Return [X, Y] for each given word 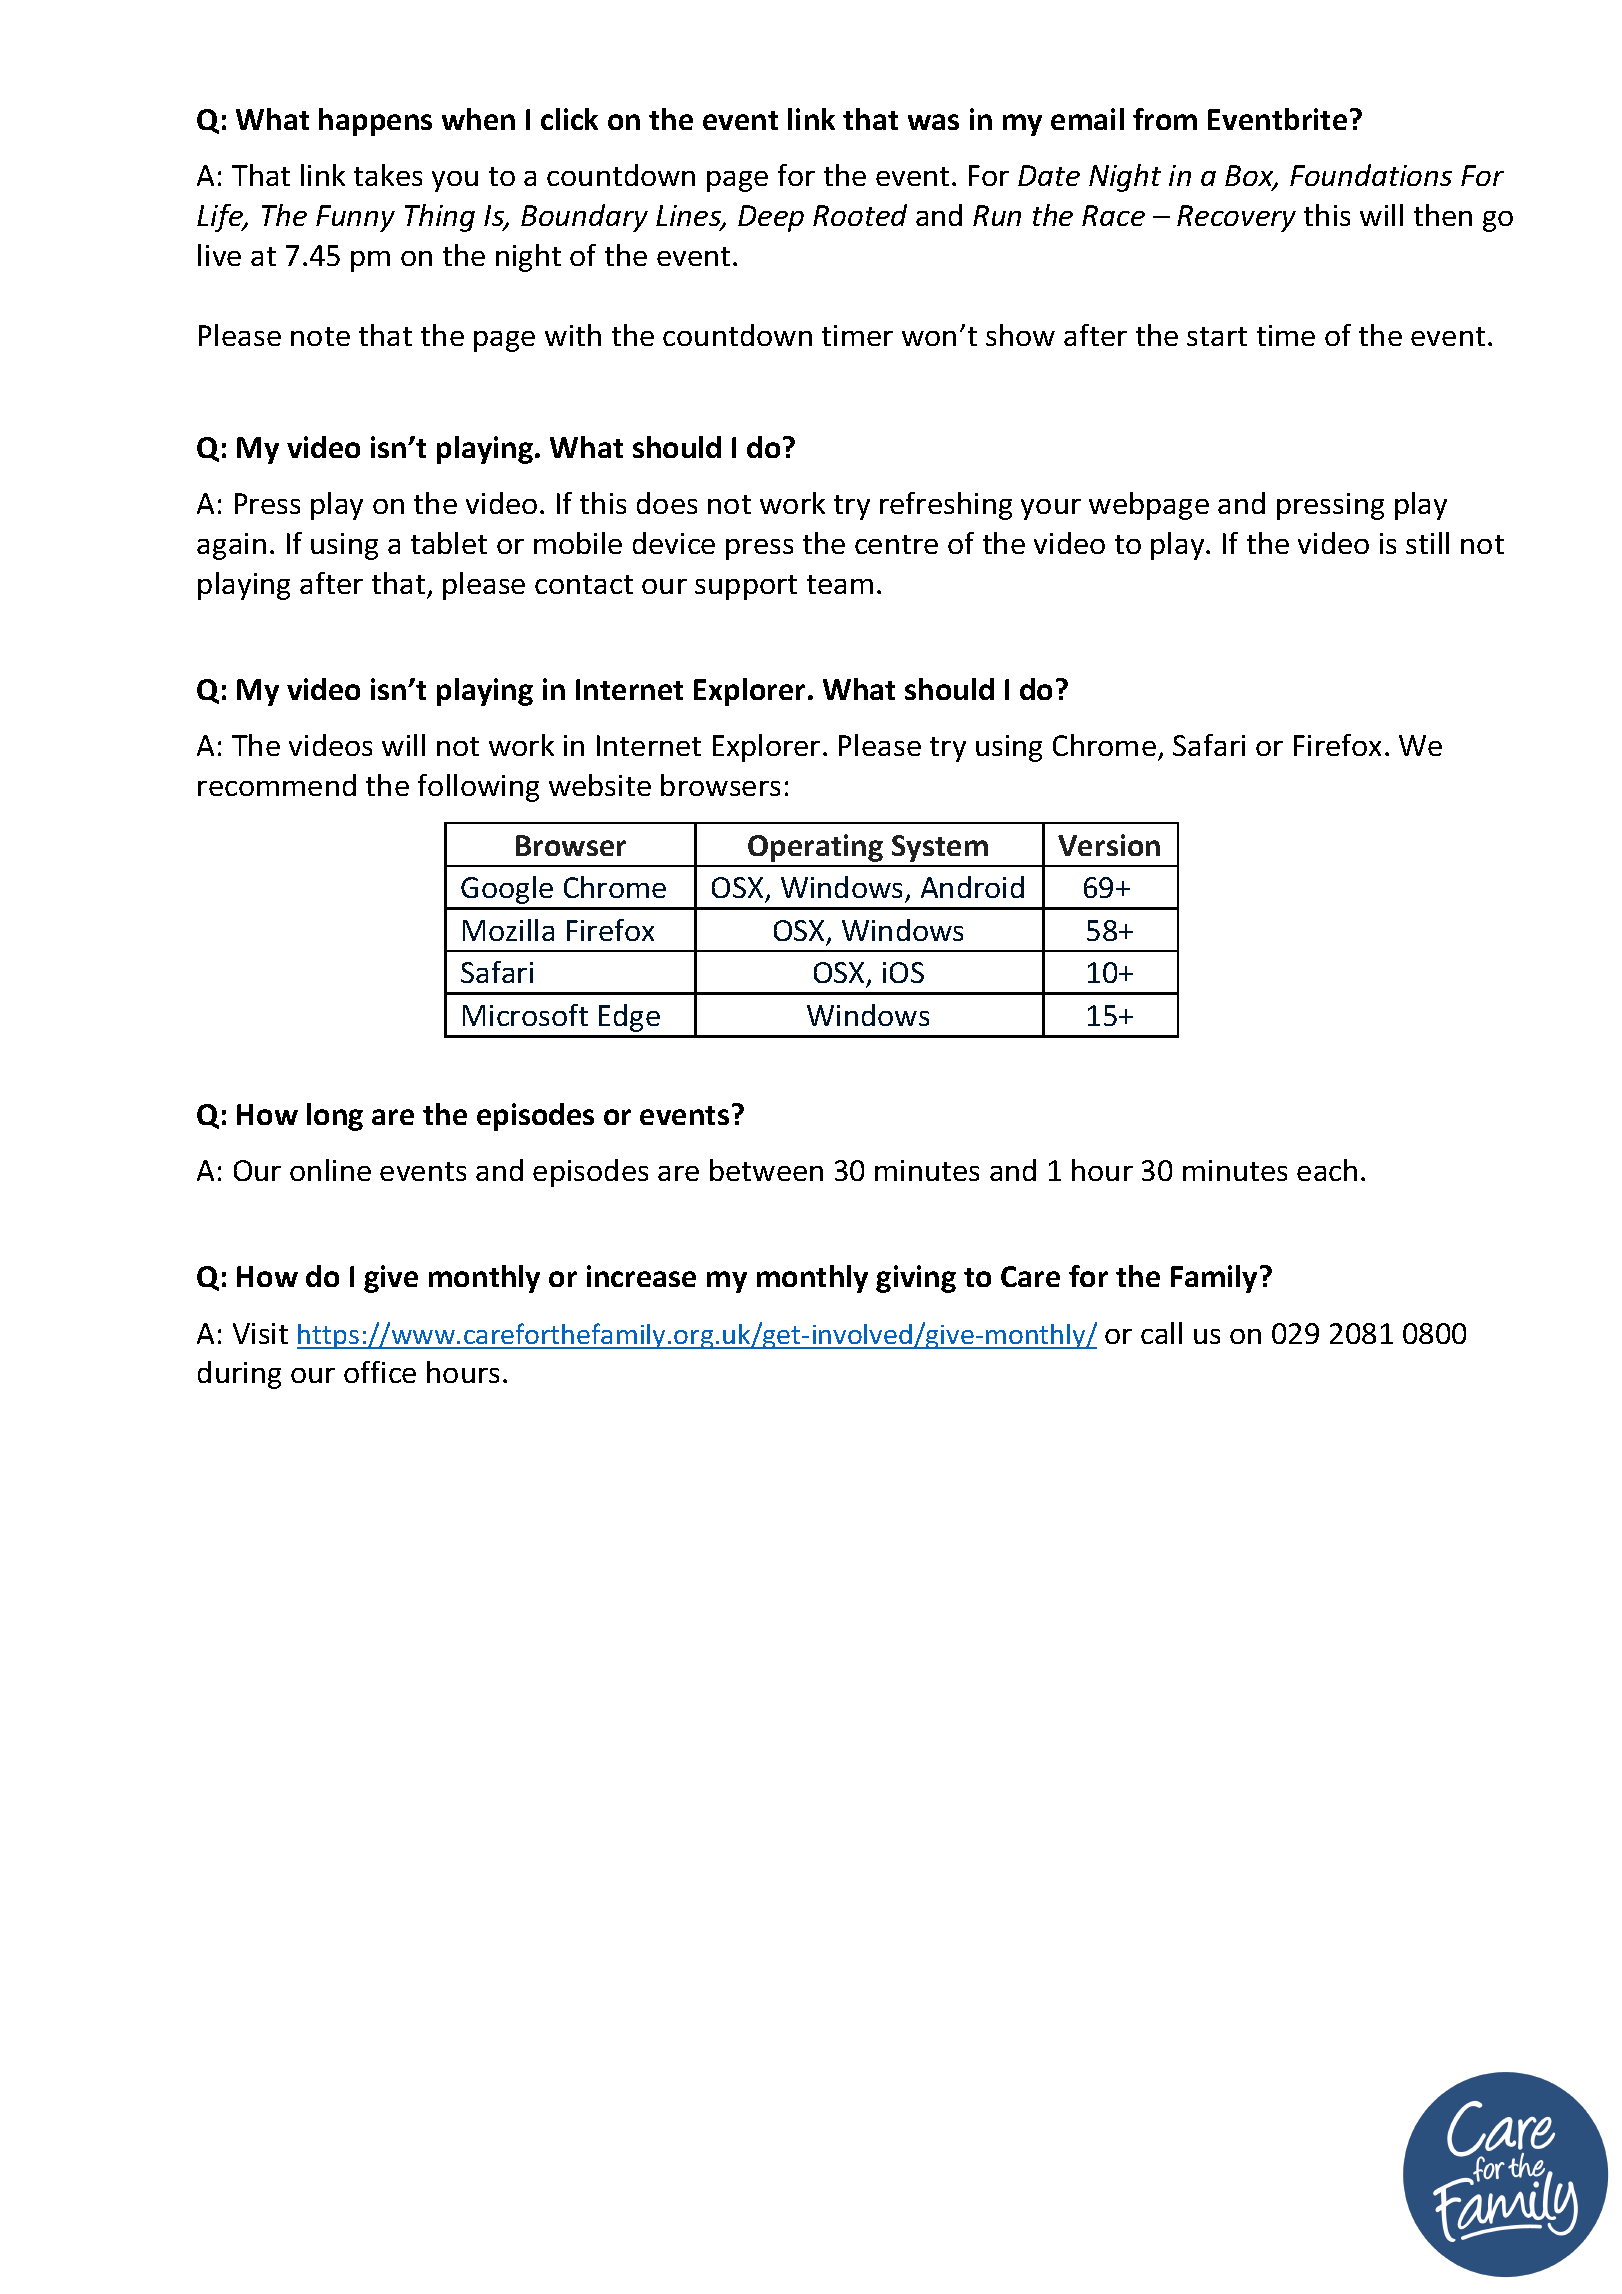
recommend [277, 785]
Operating [815, 848]
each [1327, 1170]
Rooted [860, 215]
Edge [629, 1018]
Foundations [1371, 175]
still [1427, 543]
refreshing [946, 506]
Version [1109, 845]
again [231, 546]
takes [388, 175]
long [335, 1117]
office [380, 1372]
